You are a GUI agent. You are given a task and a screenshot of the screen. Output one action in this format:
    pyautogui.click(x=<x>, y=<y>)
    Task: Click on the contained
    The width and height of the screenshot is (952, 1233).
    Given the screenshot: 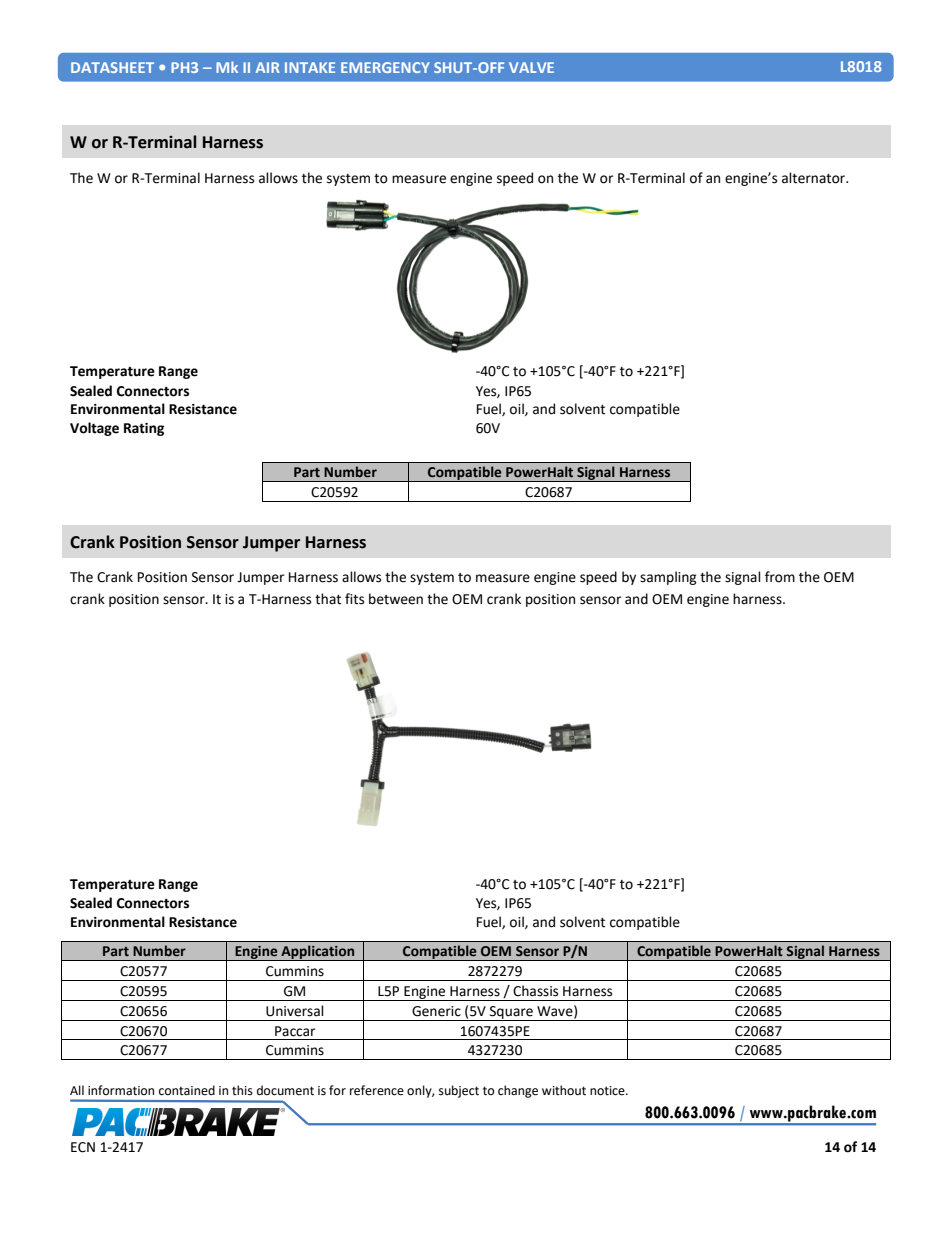 What is the action you would take?
    pyautogui.click(x=187, y=1090)
